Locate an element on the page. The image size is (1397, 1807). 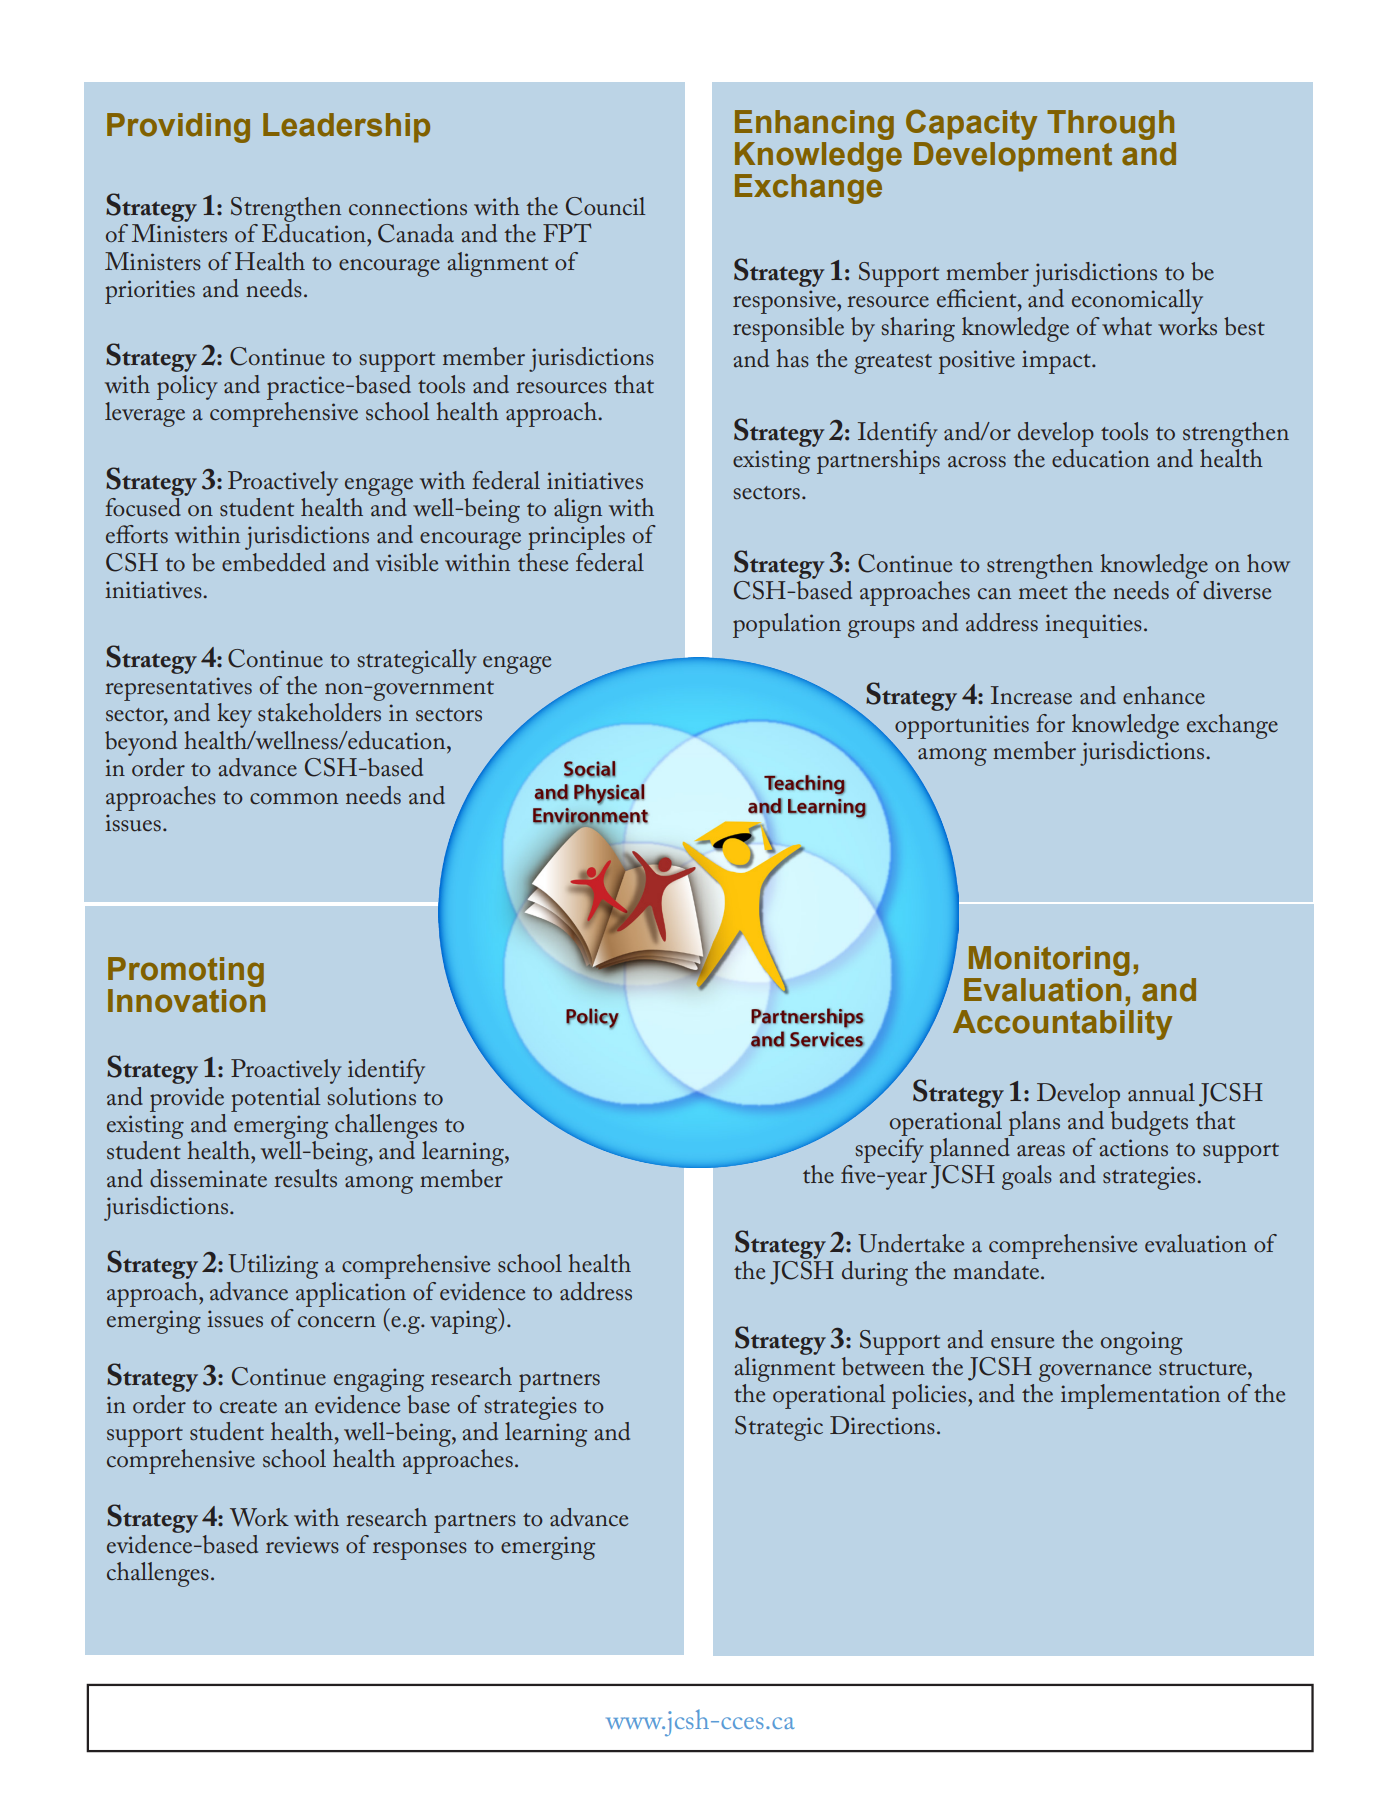
specify is located at coordinates (889, 1149).
